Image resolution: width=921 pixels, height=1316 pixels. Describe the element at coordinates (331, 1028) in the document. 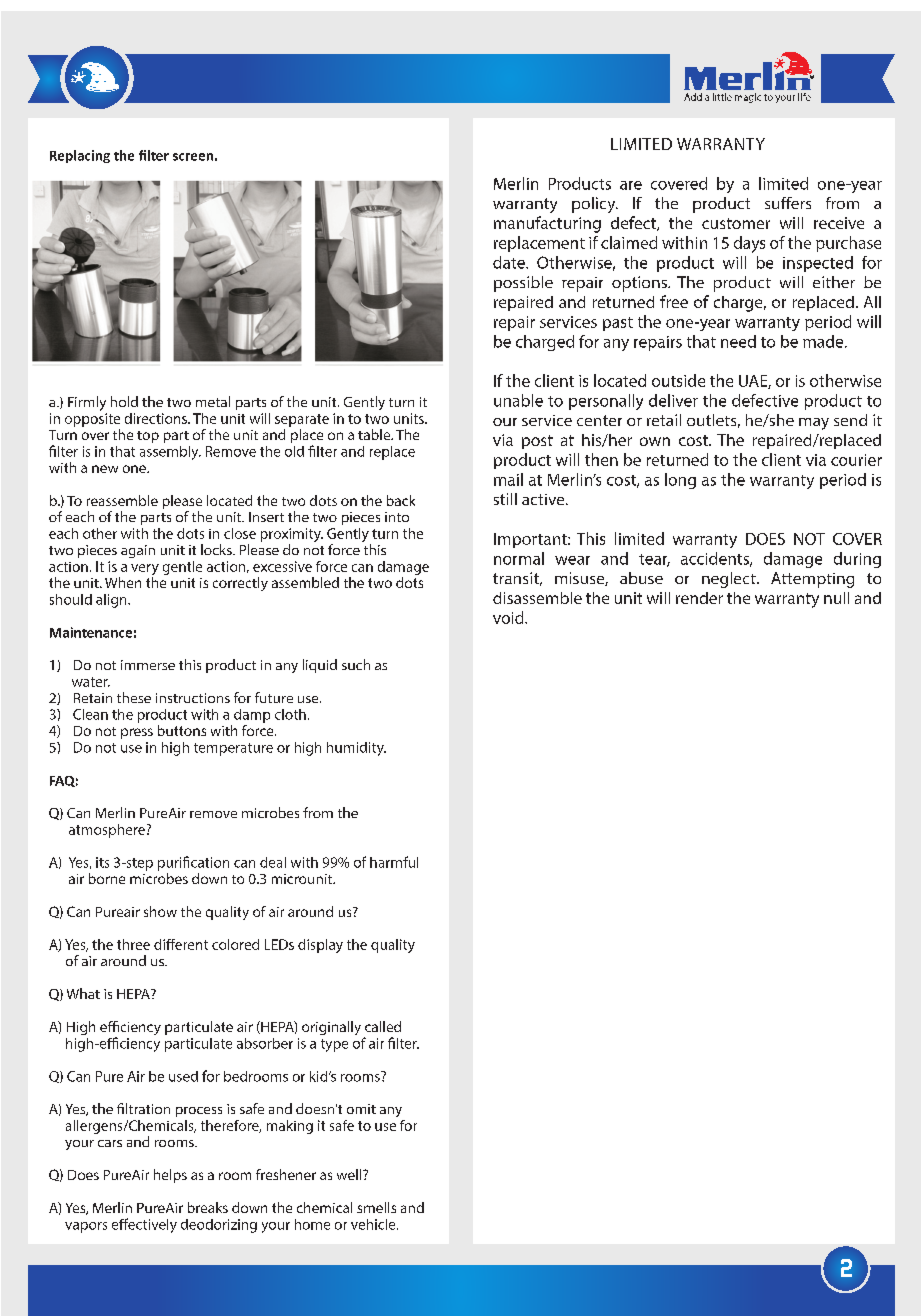

I see `originally` at that location.
